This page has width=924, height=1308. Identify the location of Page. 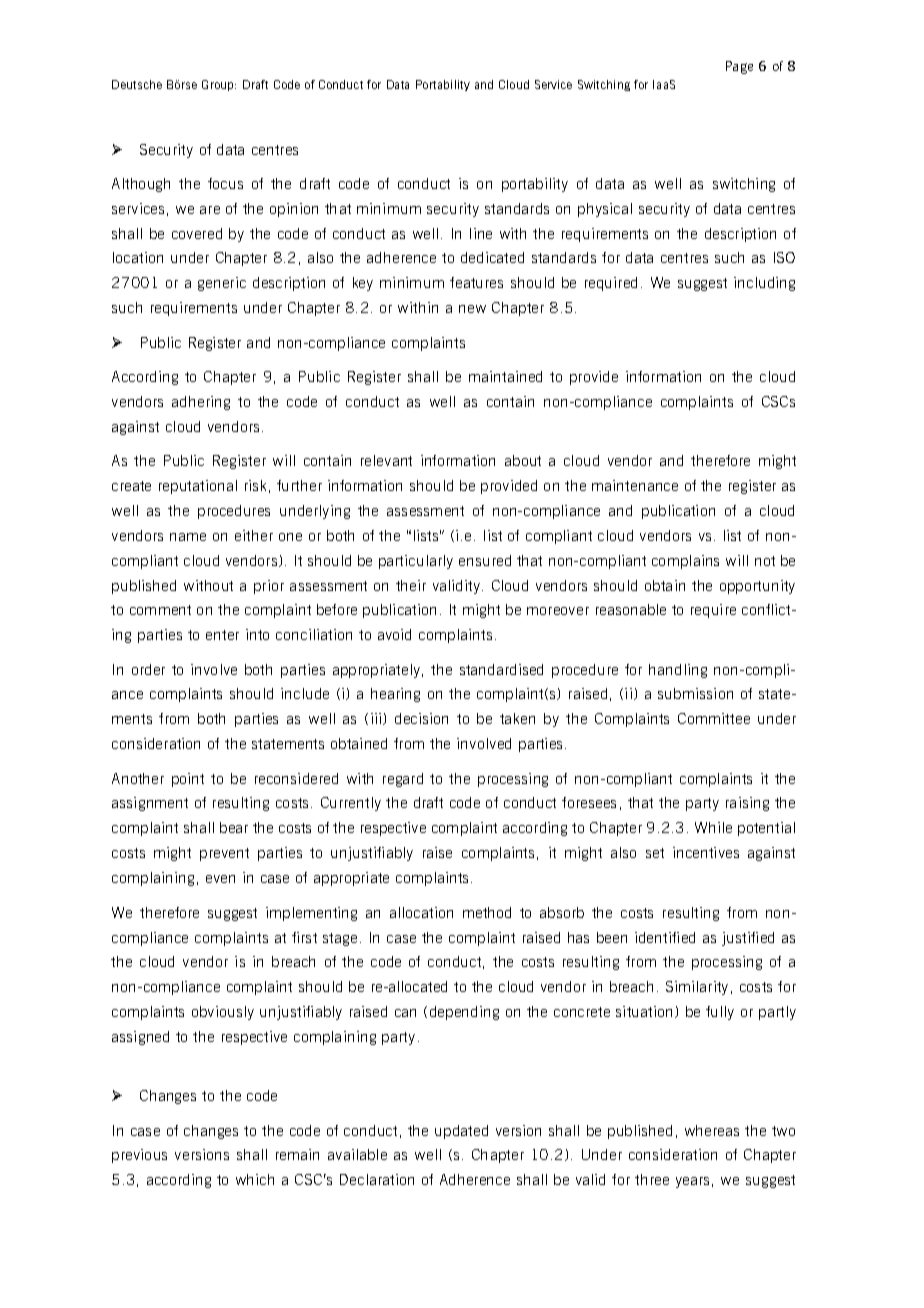
(739, 67).
